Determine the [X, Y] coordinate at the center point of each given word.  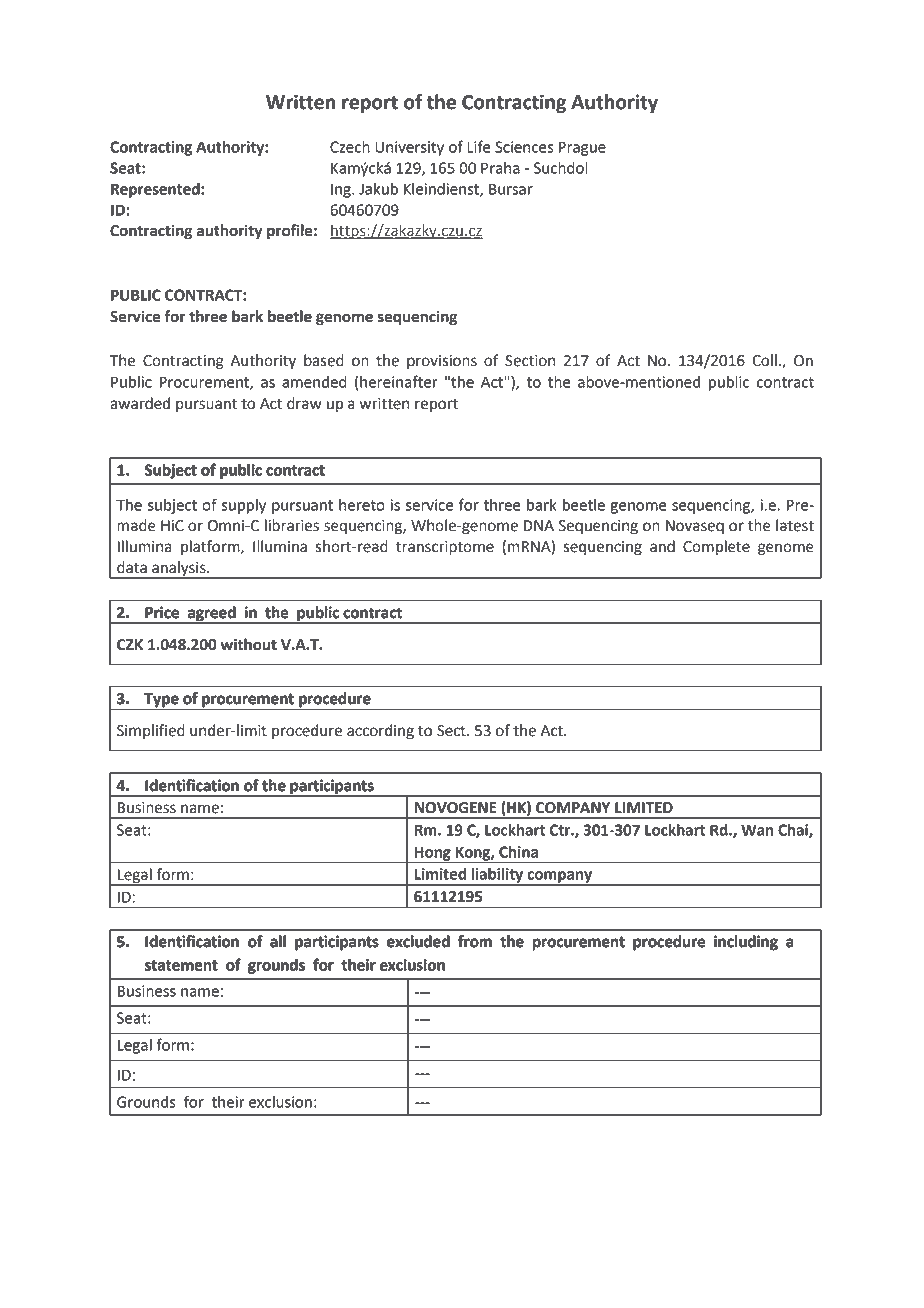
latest [795, 525]
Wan [757, 830]
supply [243, 506]
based [324, 360]
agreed [212, 614]
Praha [500, 168]
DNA [539, 525]
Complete [716, 548]
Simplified [151, 731]
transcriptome [445, 548]
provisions [442, 362]
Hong [432, 854]
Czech [350, 147]
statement [181, 965]
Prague [582, 148]
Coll [764, 360]
